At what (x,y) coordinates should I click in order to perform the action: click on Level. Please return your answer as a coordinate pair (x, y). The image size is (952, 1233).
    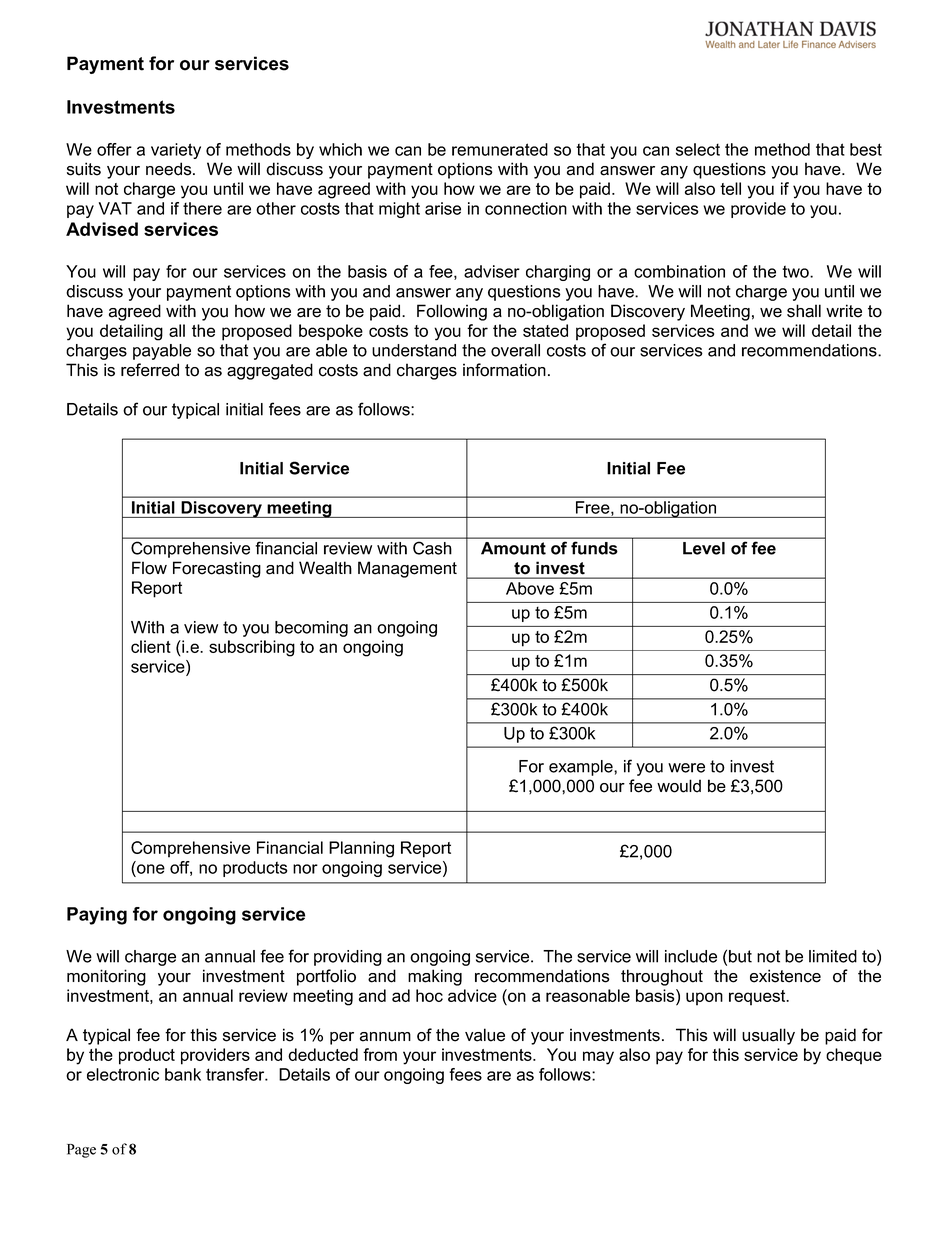
    Looking at the image, I should click on (704, 548).
